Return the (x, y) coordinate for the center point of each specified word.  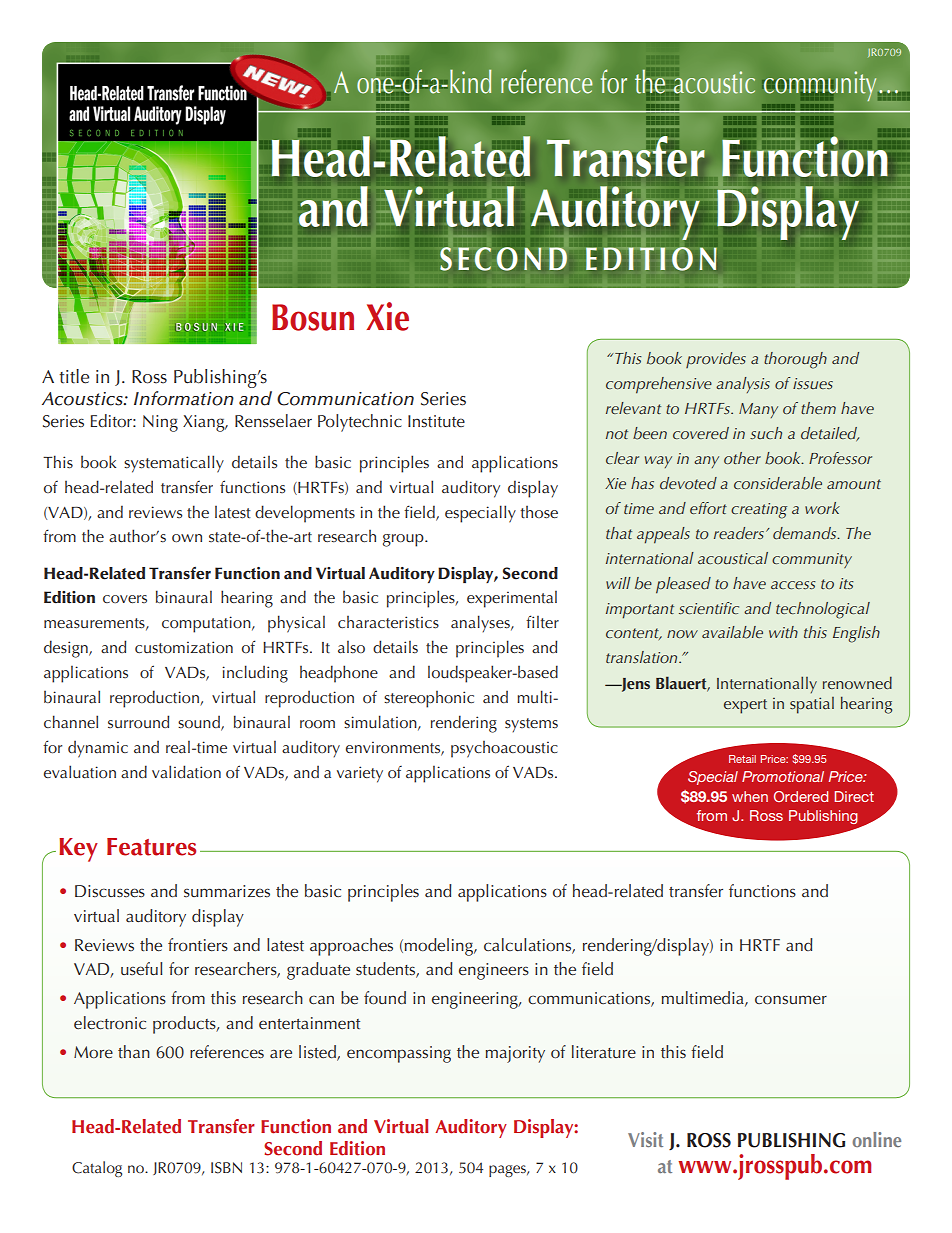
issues (813, 383)
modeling (440, 947)
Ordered (801, 796)
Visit (645, 1139)
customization (184, 647)
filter (542, 622)
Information (184, 398)
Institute (436, 421)
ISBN (226, 1168)
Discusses (110, 891)
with (783, 632)
